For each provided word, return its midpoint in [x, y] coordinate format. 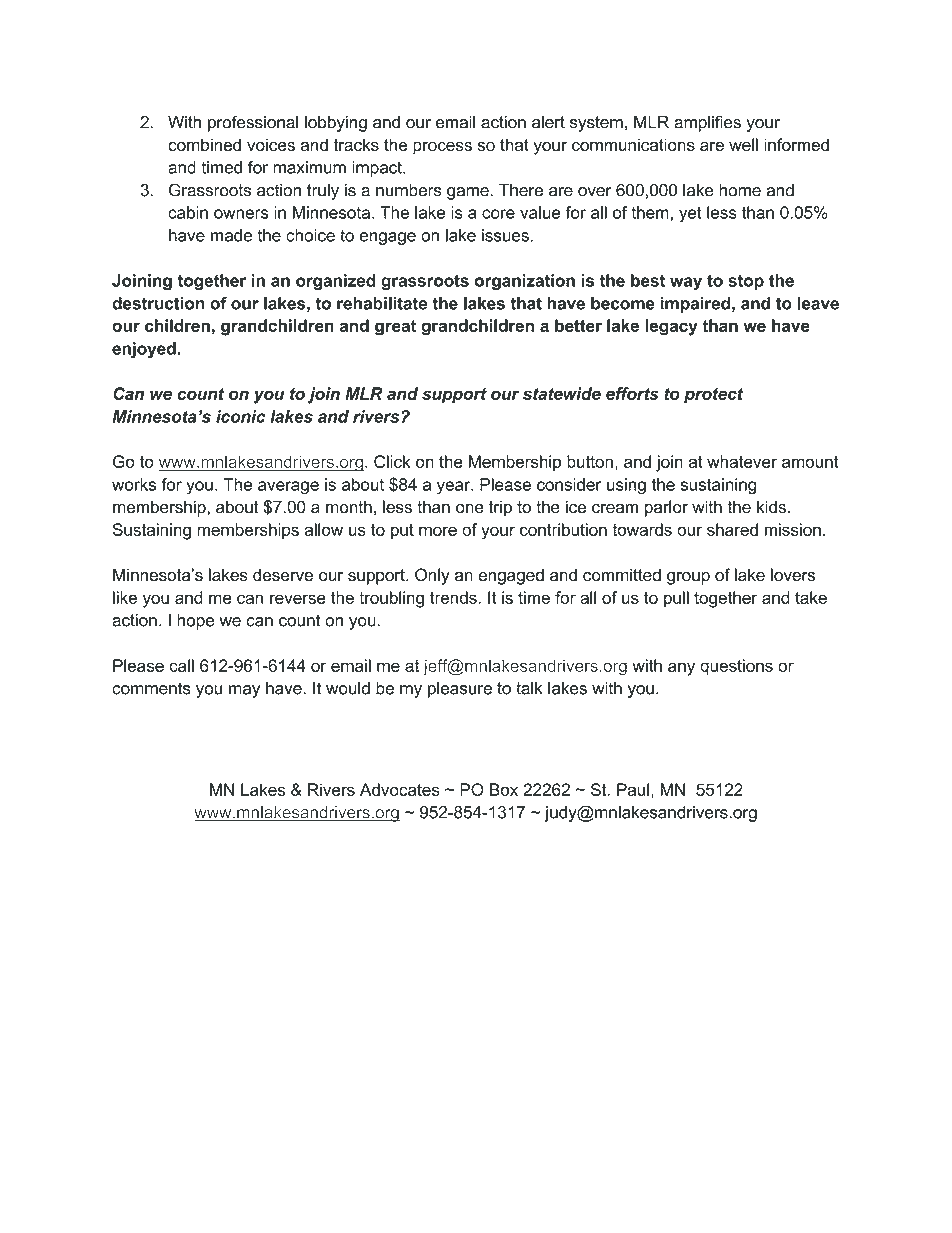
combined [204, 144]
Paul [633, 789]
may [244, 691]
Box [504, 789]
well [743, 144]
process [442, 148]
